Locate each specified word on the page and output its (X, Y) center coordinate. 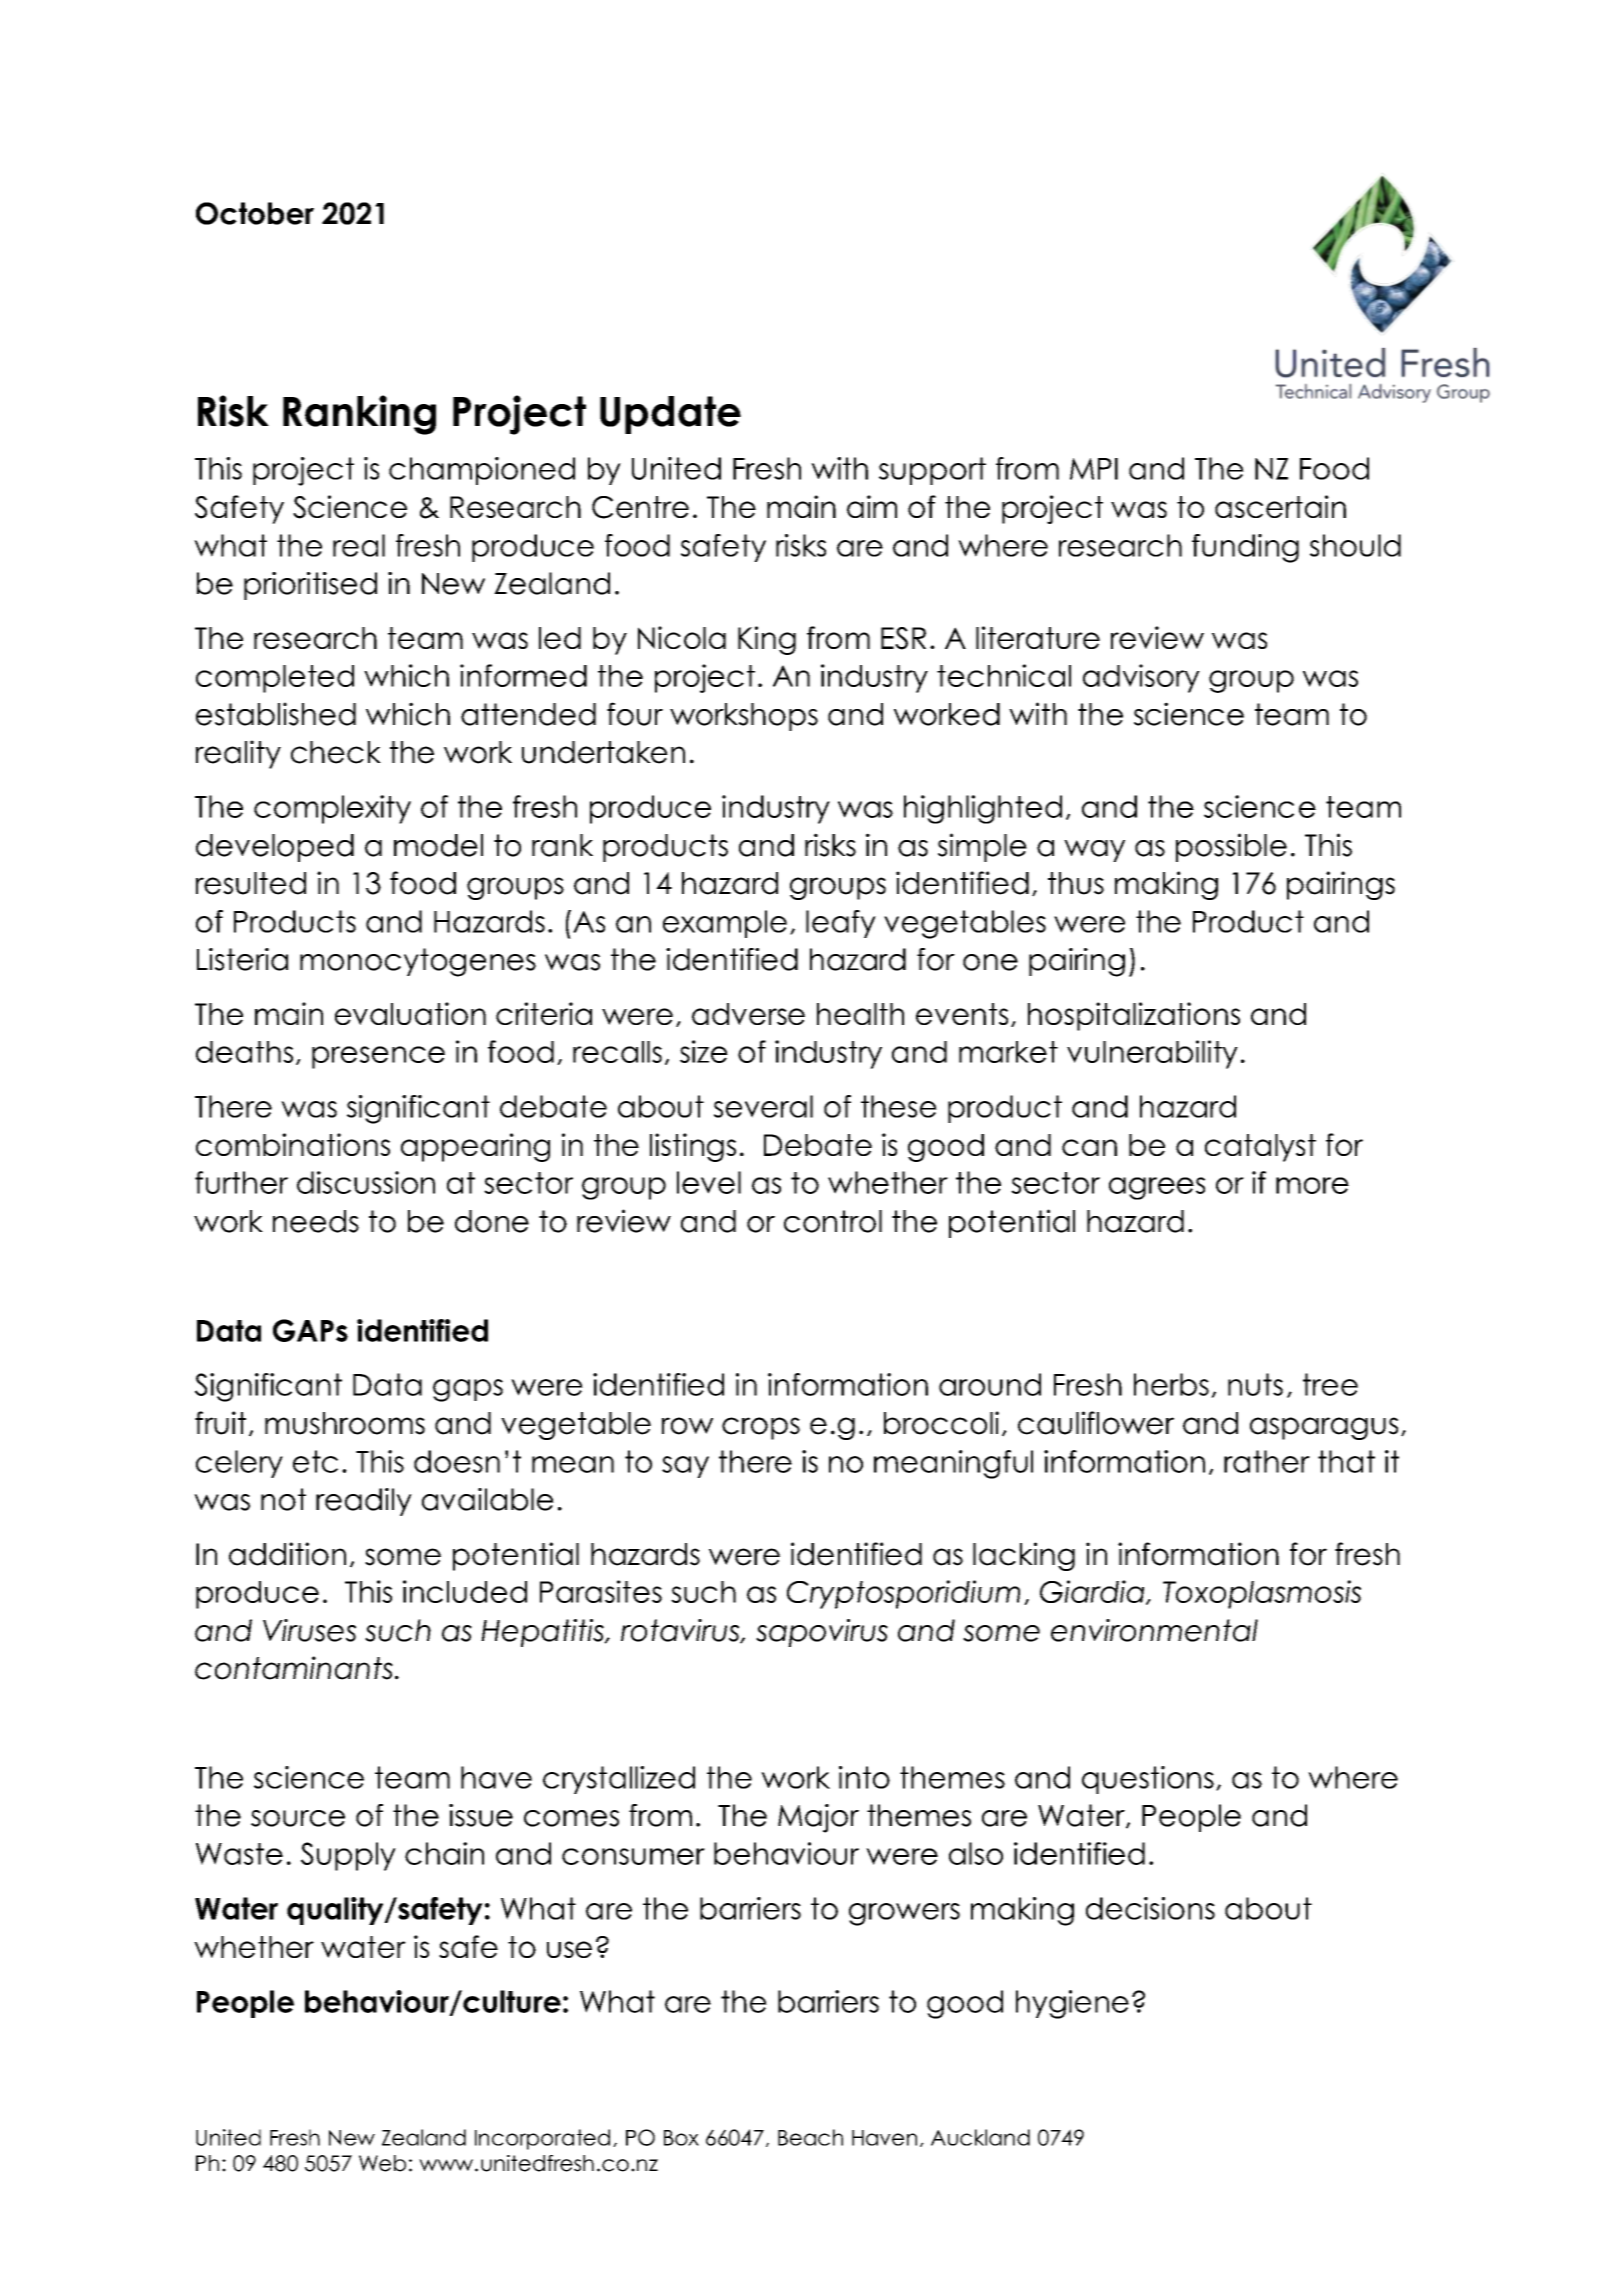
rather (1267, 1461)
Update (670, 415)
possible (1231, 847)
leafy (841, 924)
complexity (332, 809)
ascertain (1280, 506)
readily (364, 1502)
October (255, 213)
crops (761, 1428)
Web (382, 2163)
